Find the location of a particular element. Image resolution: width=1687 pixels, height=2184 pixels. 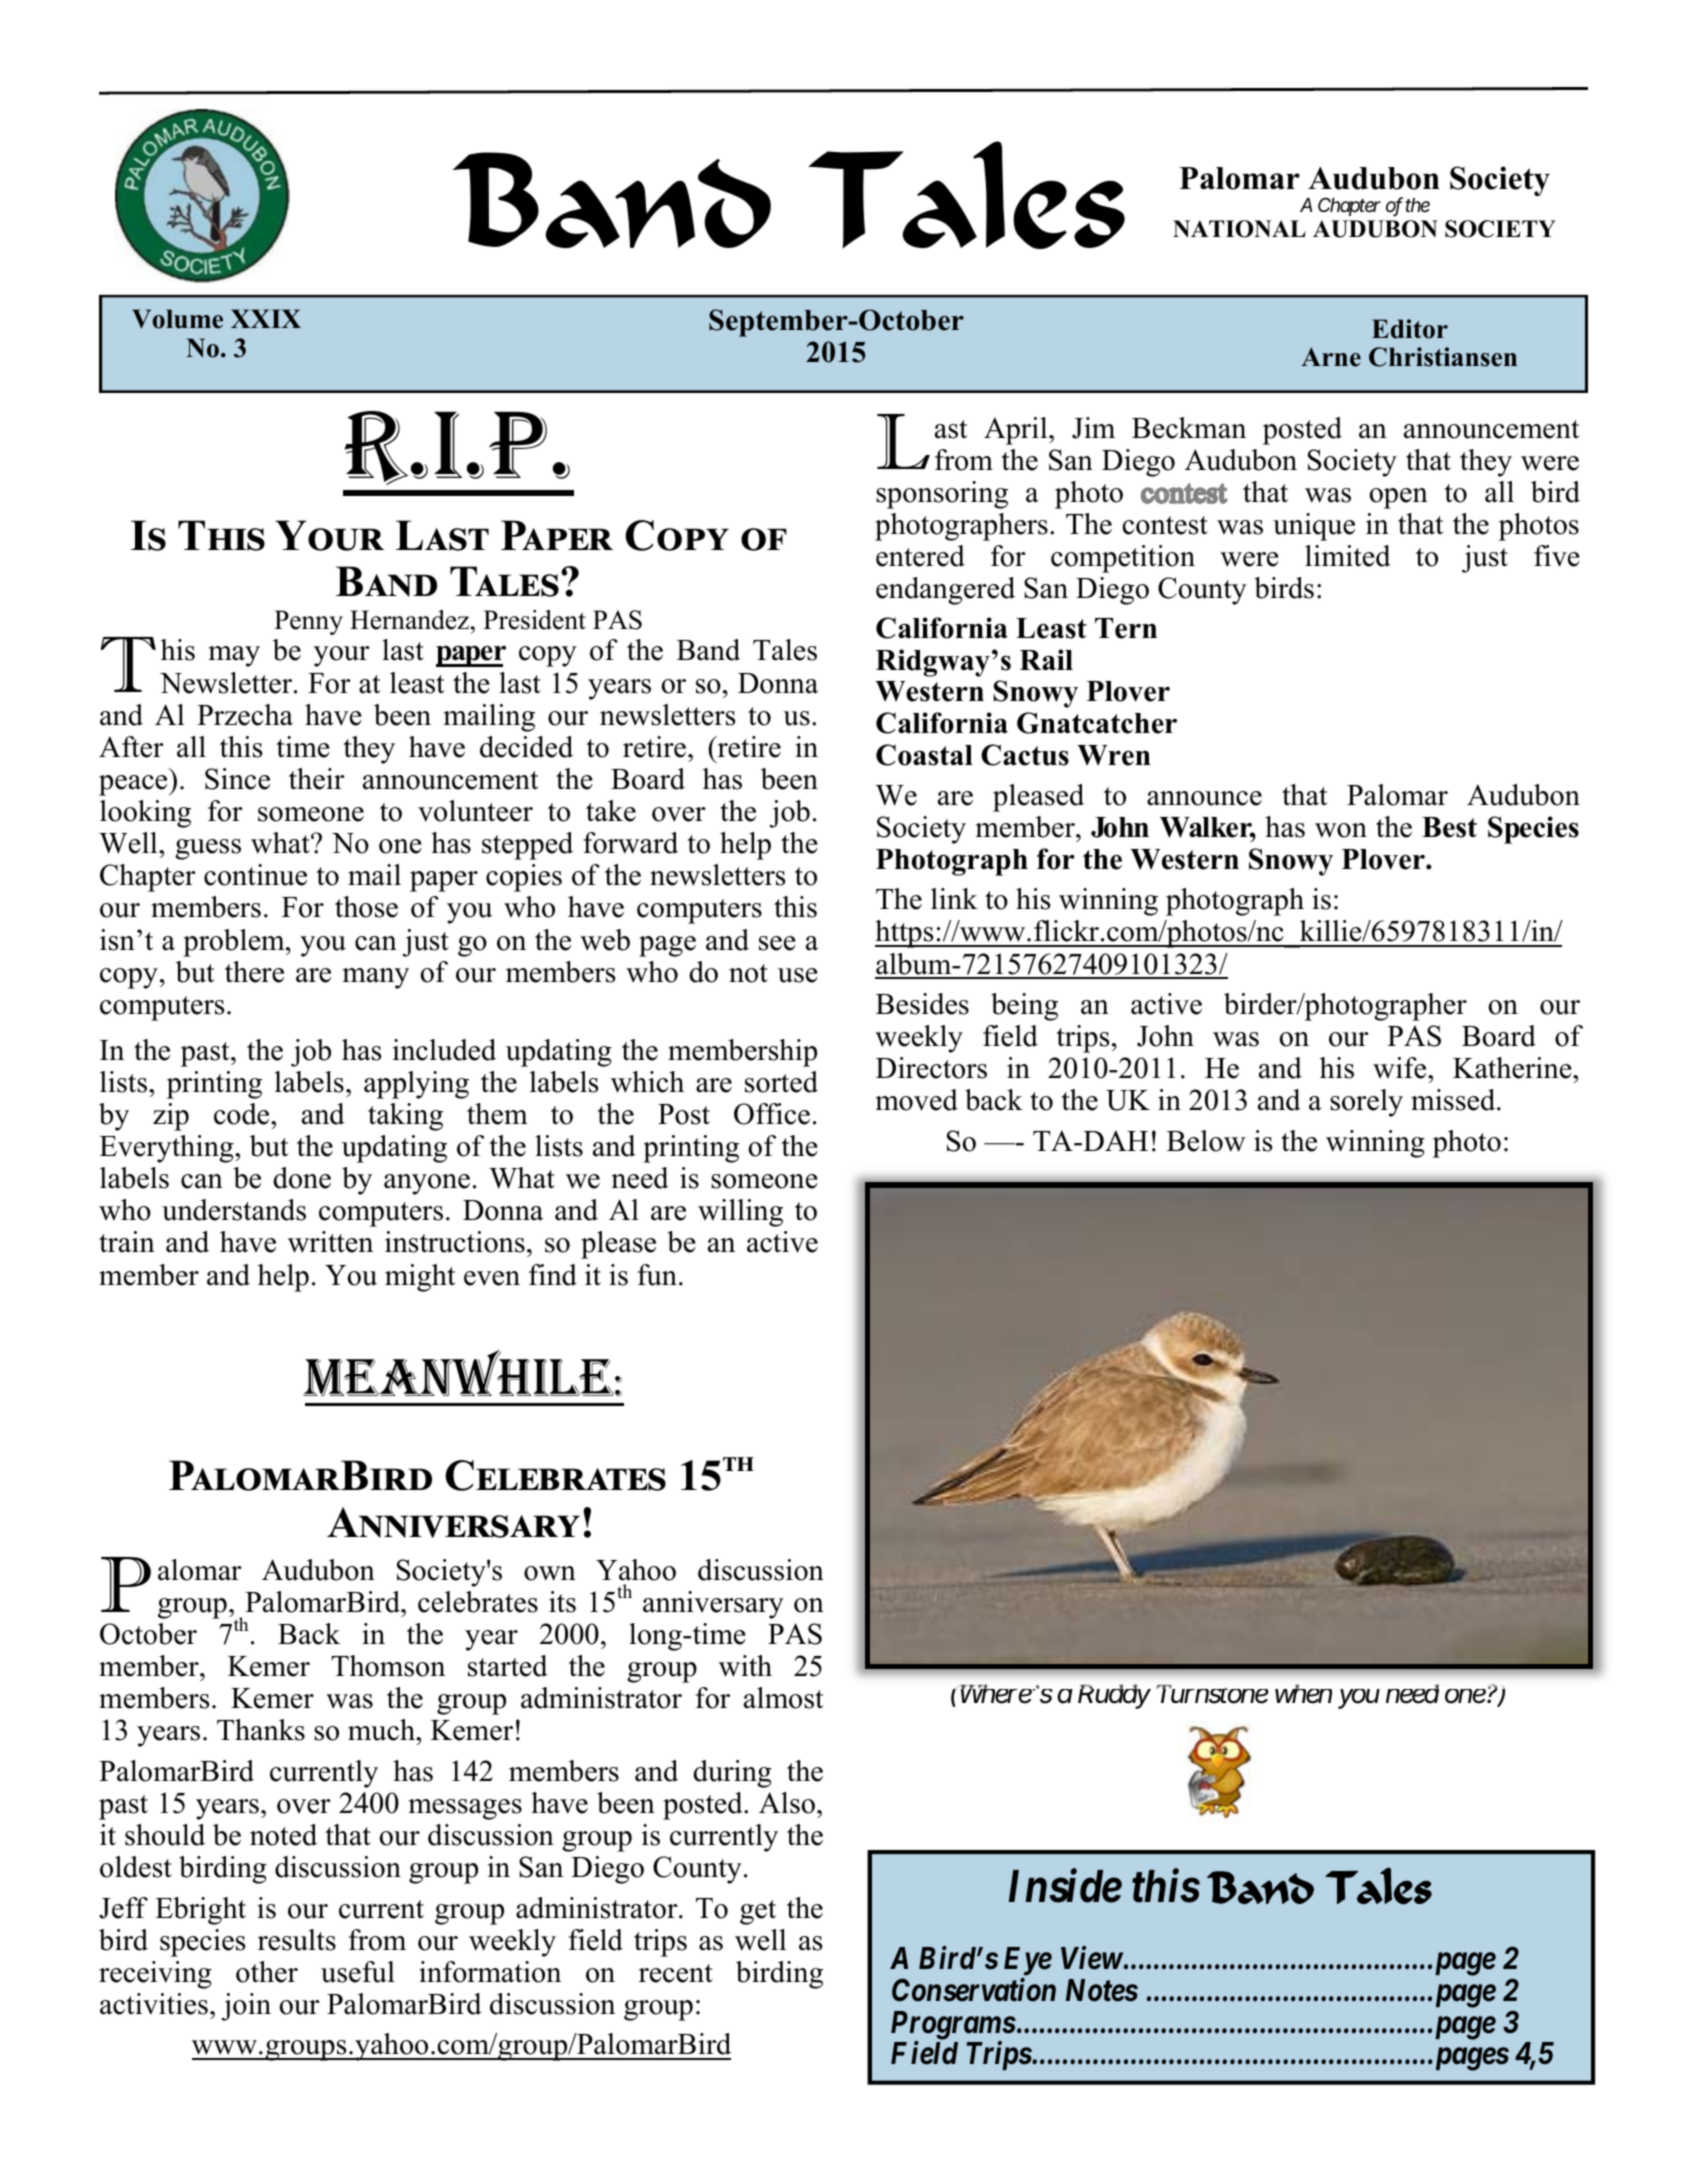

results is located at coordinates (297, 1940).
